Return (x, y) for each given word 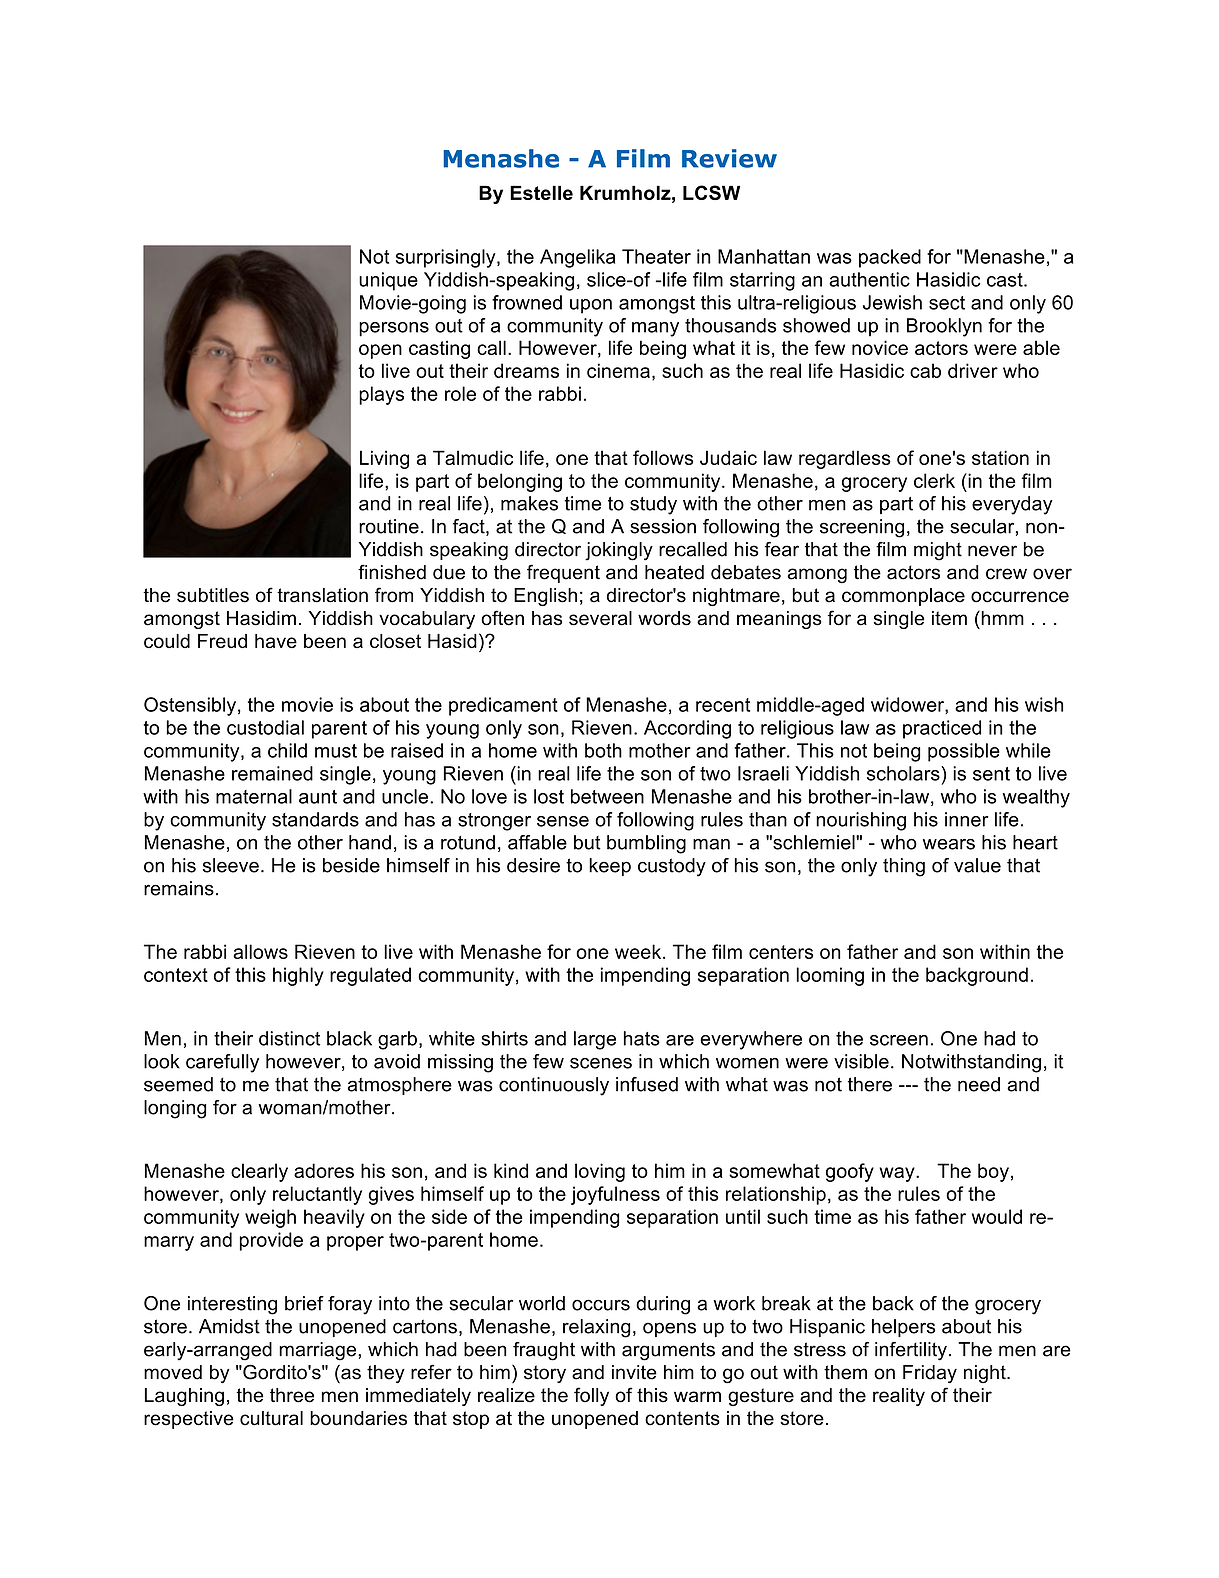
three (292, 1395)
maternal (254, 796)
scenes (601, 1063)
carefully (222, 1063)
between (607, 796)
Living (384, 459)
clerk (934, 480)
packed (890, 258)
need (979, 1084)
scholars (904, 773)
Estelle (541, 192)
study (653, 505)
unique (388, 281)
